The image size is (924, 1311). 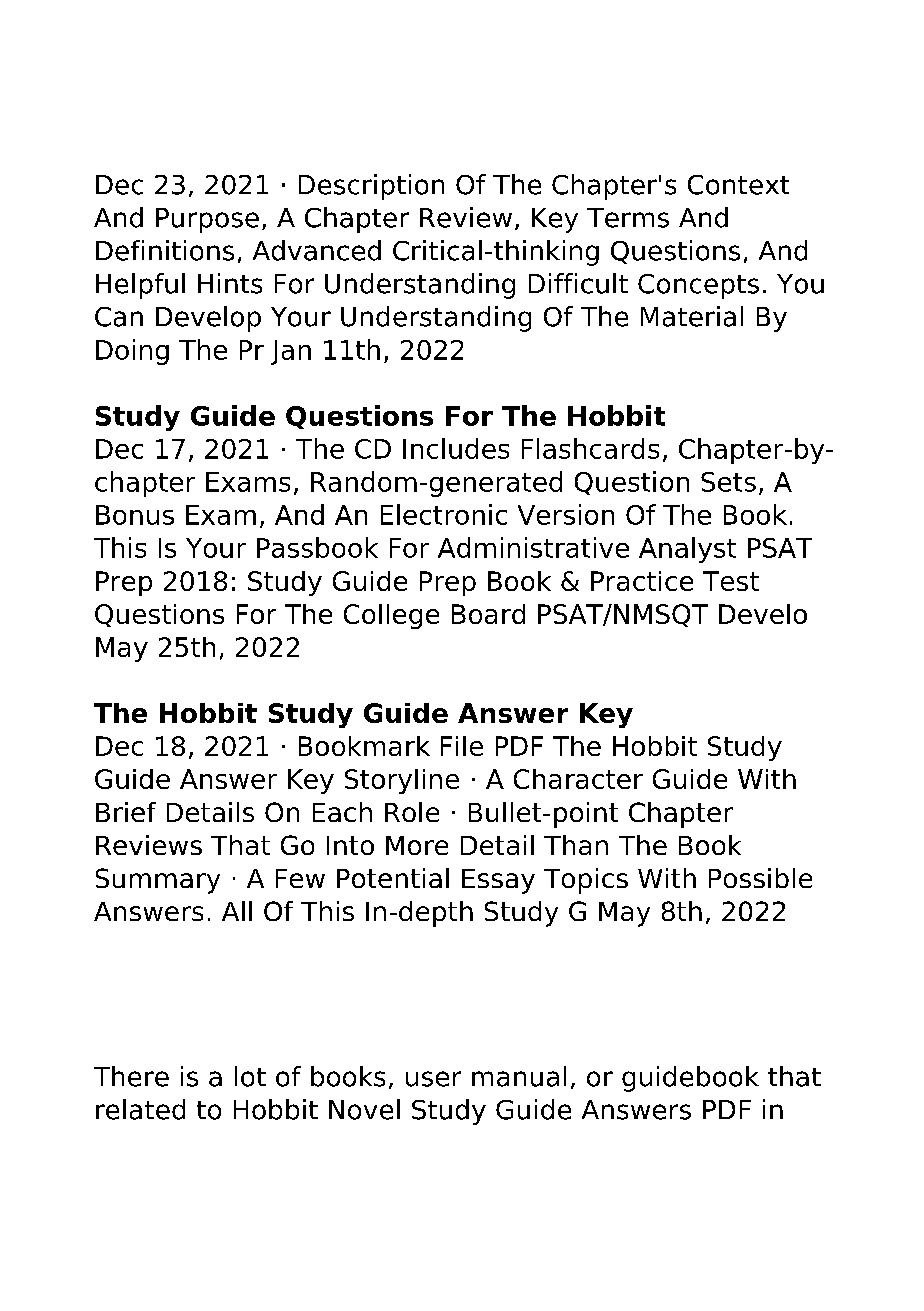 What do you see at coordinates (135, 515) in the image?
I see `Bonus` at bounding box center [135, 515].
